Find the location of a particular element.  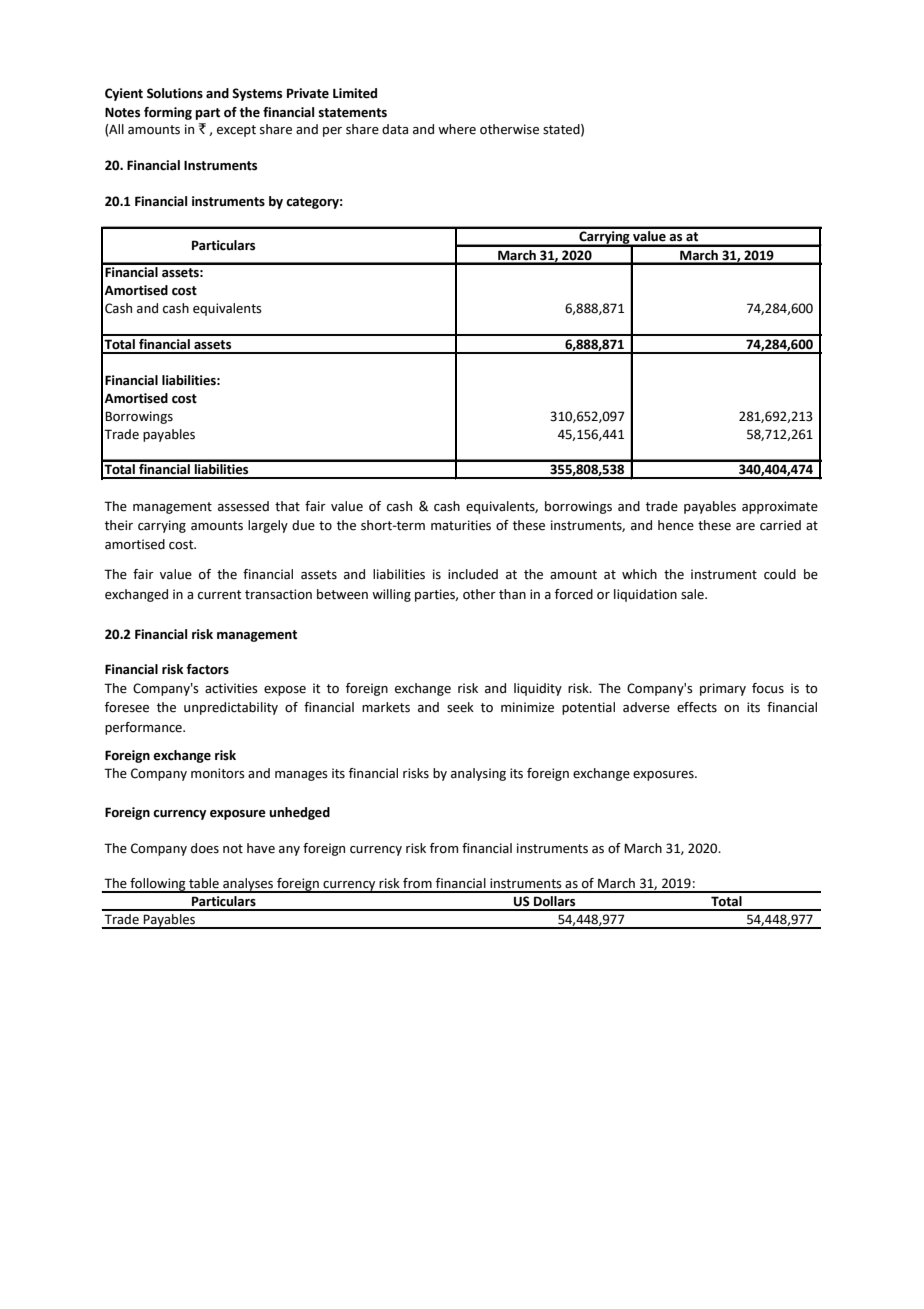

assessed is located at coordinates (243, 506).
